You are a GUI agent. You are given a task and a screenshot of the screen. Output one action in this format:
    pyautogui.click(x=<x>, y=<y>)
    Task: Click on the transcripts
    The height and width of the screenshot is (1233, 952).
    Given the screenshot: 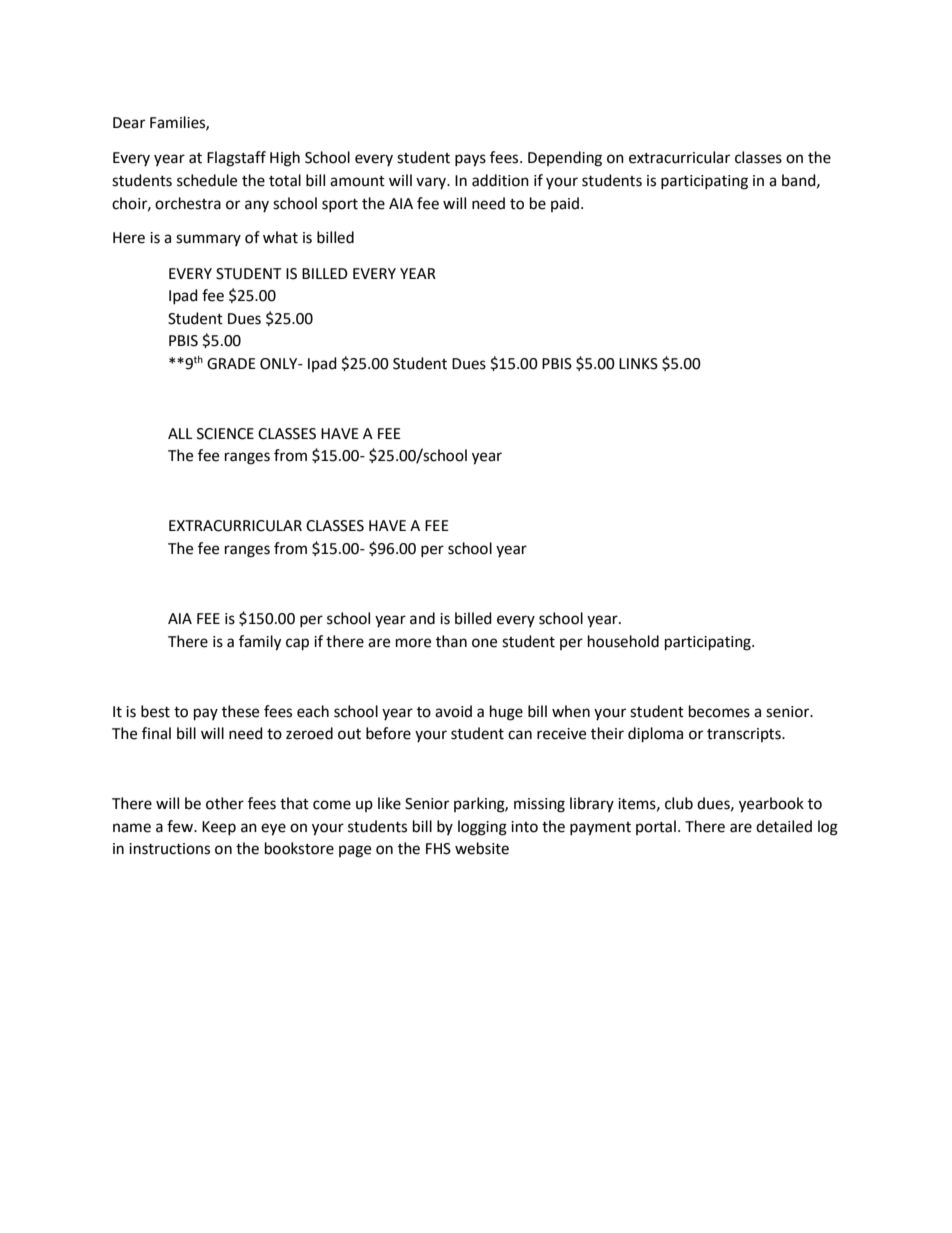 What is the action you would take?
    pyautogui.click(x=745, y=735)
